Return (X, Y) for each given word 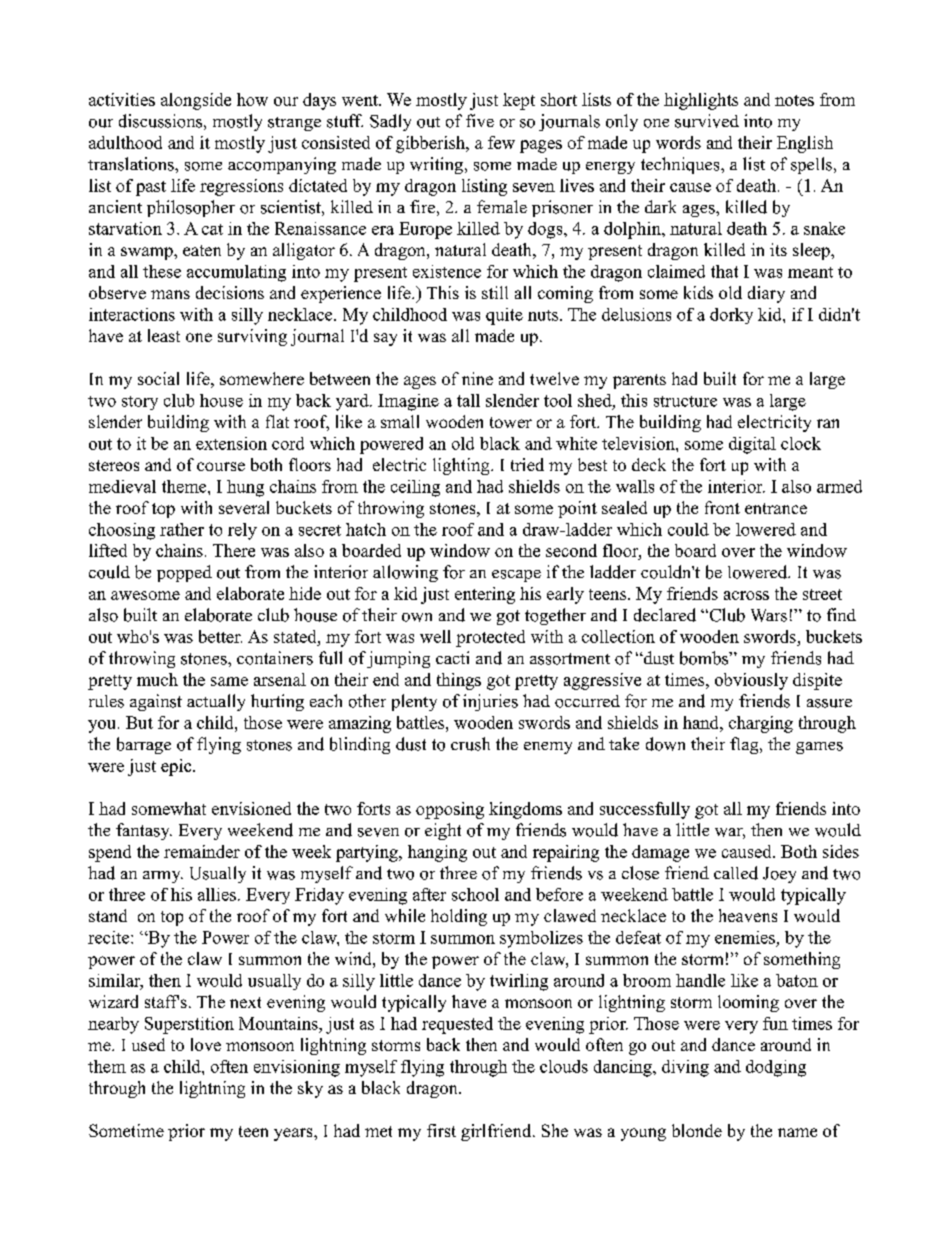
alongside (196, 101)
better (220, 636)
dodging (776, 1068)
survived (707, 121)
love (206, 1044)
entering (485, 595)
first (441, 1130)
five (480, 120)
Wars (769, 615)
